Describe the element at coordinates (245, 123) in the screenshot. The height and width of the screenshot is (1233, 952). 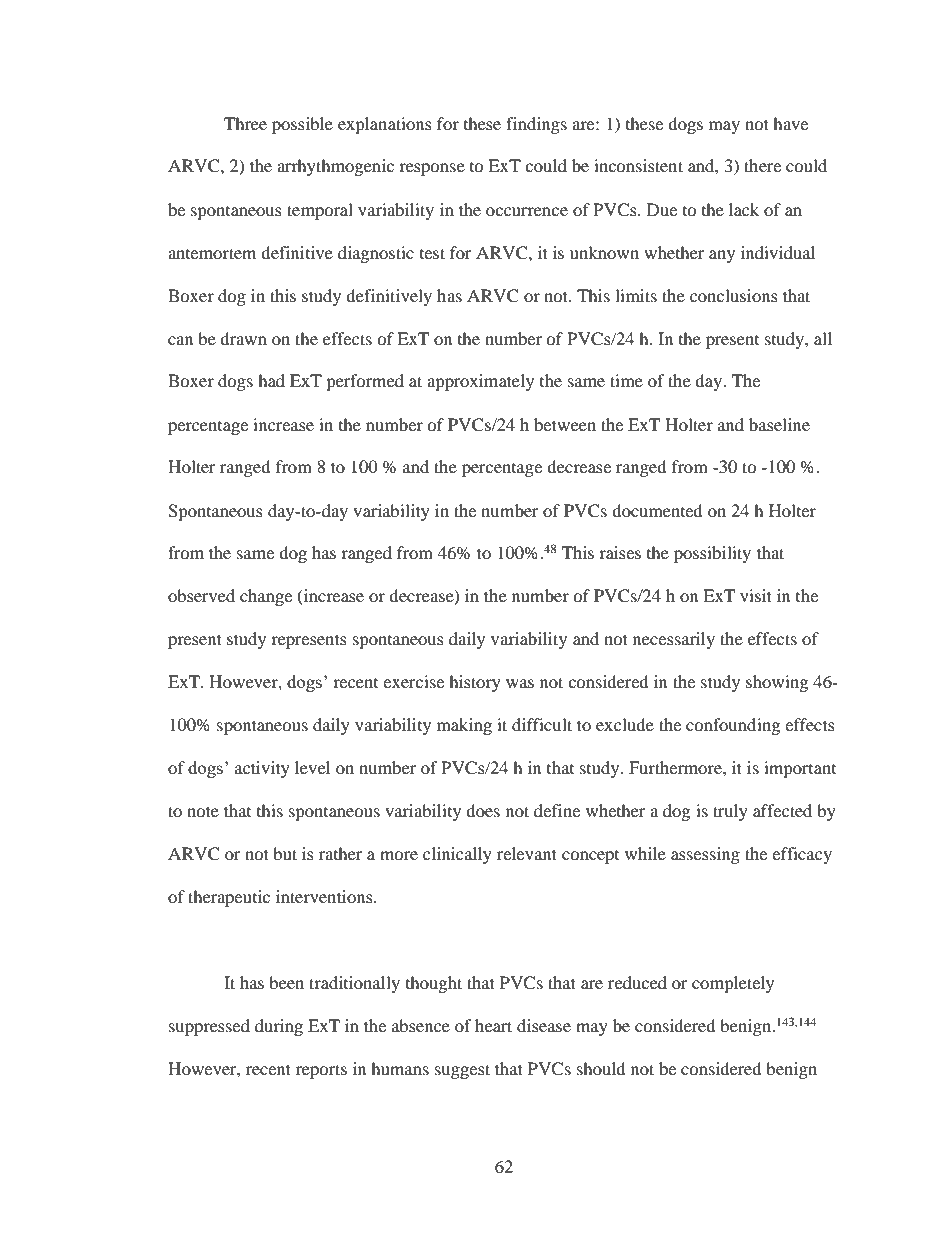
I see `Three` at that location.
